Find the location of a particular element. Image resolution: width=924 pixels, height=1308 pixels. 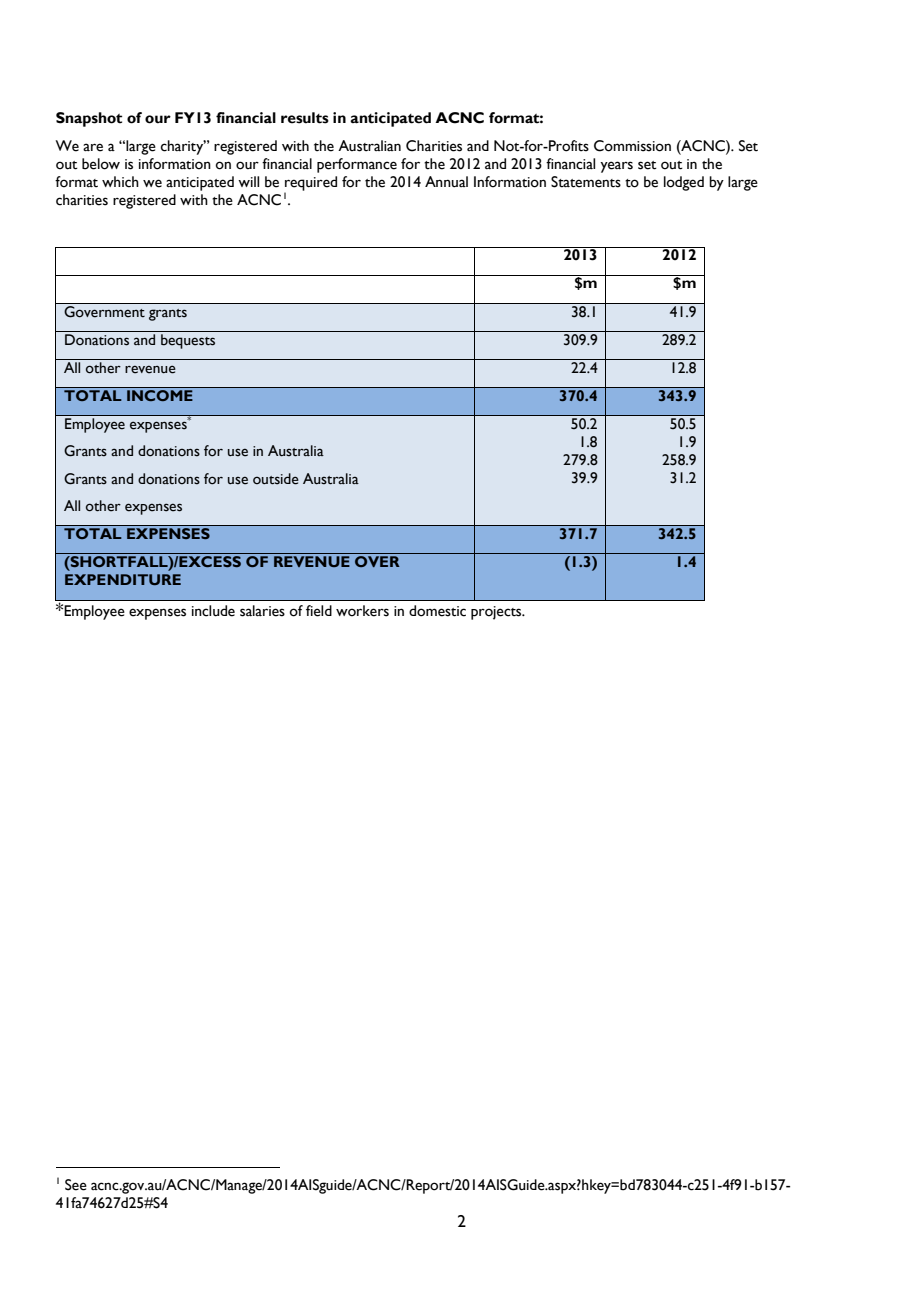

projects is located at coordinates (497, 613).
